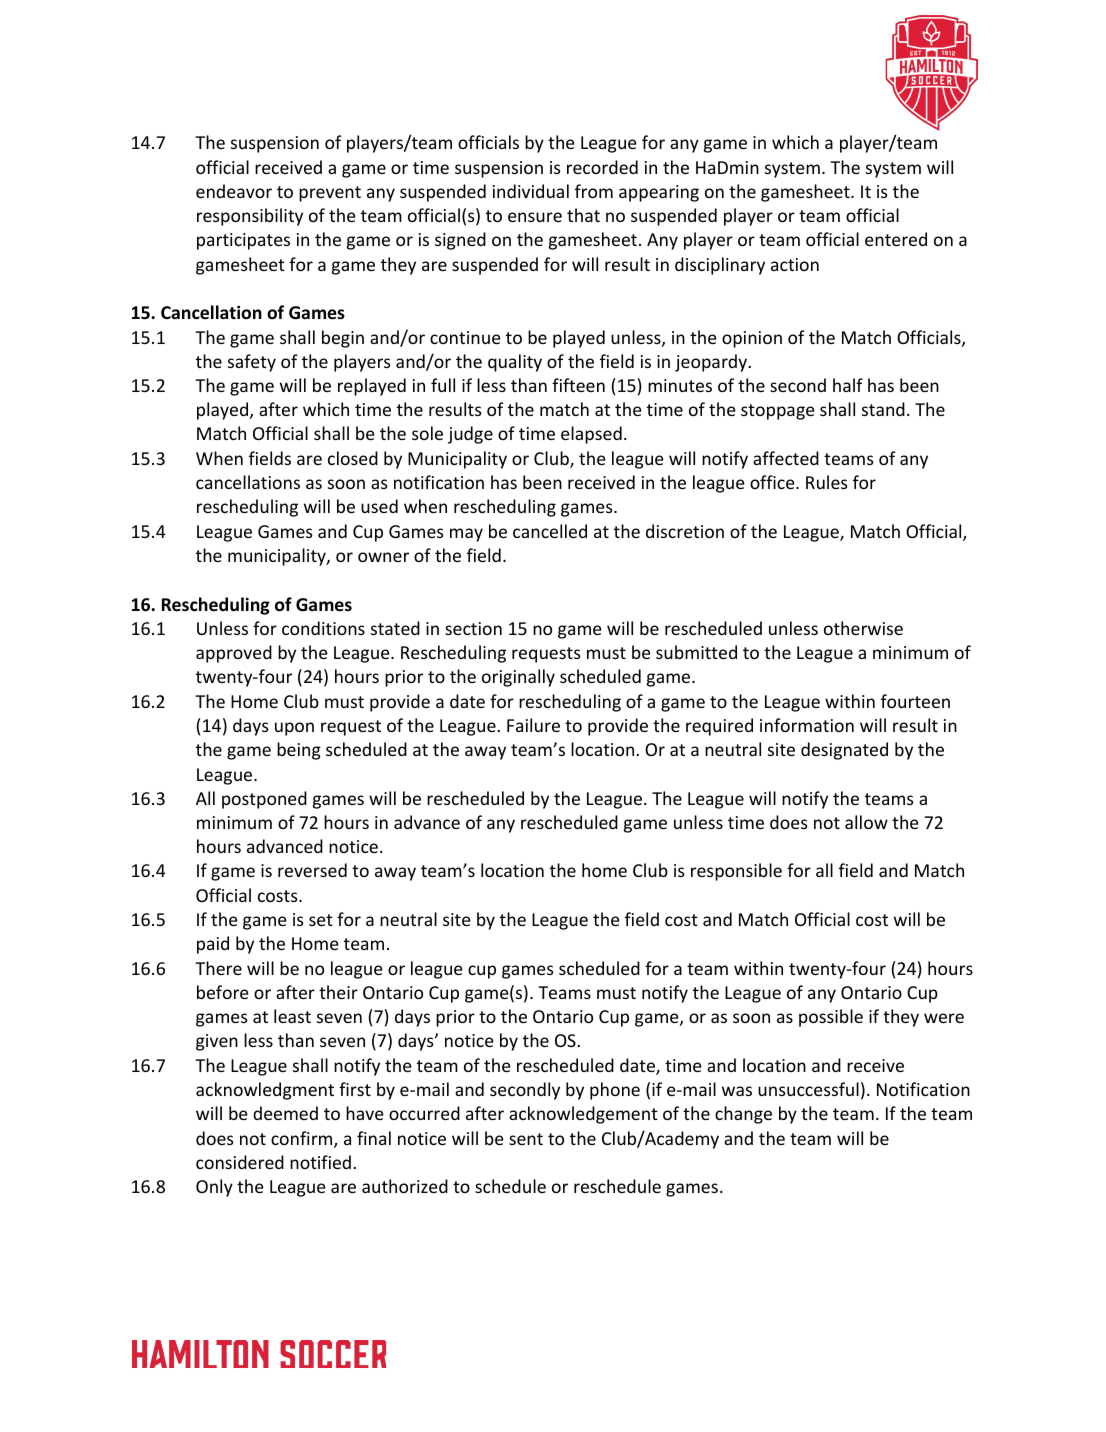 This image has width=1106, height=1432. What do you see at coordinates (353, 458) in the image?
I see `closed` at bounding box center [353, 458].
